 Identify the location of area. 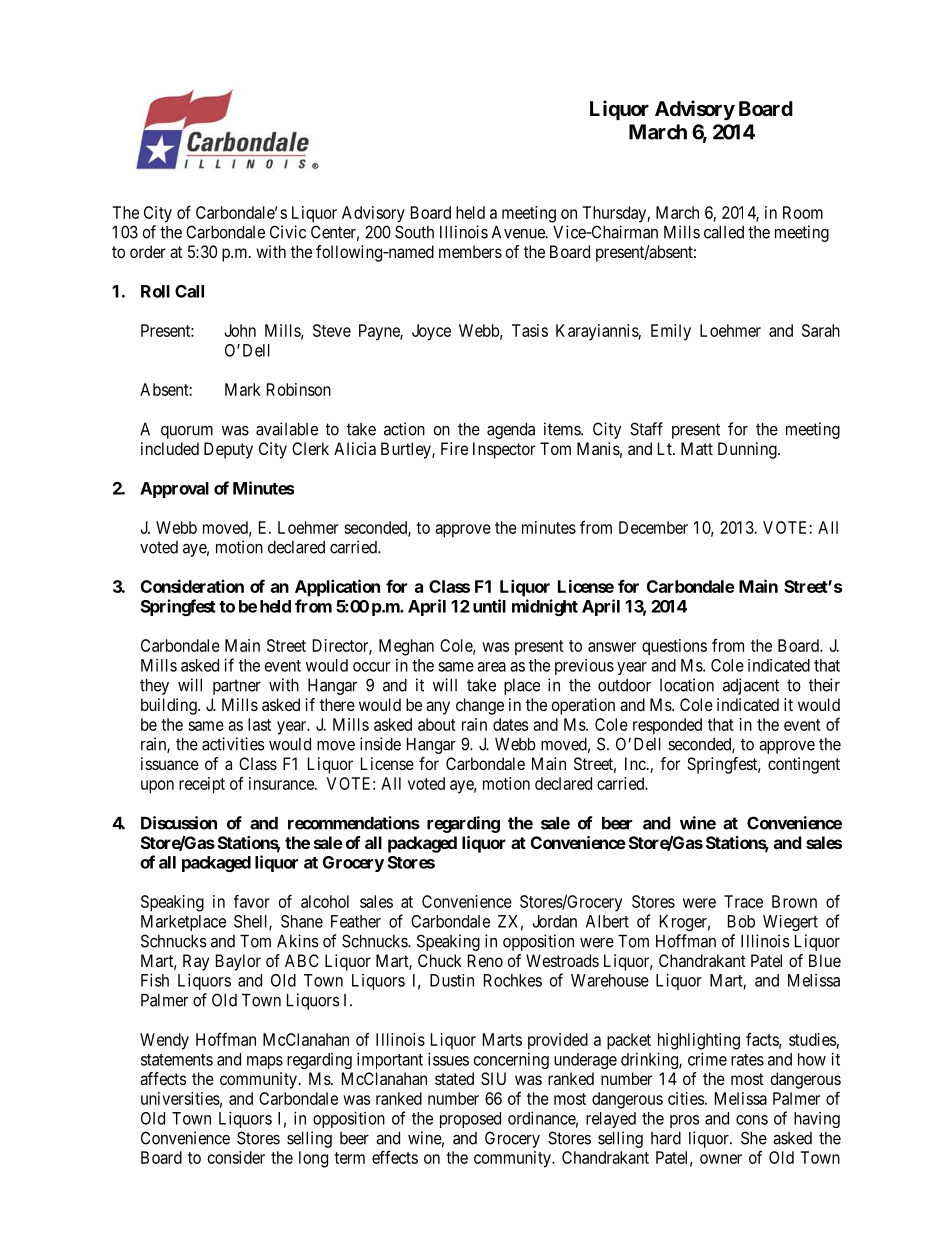
(491, 667).
